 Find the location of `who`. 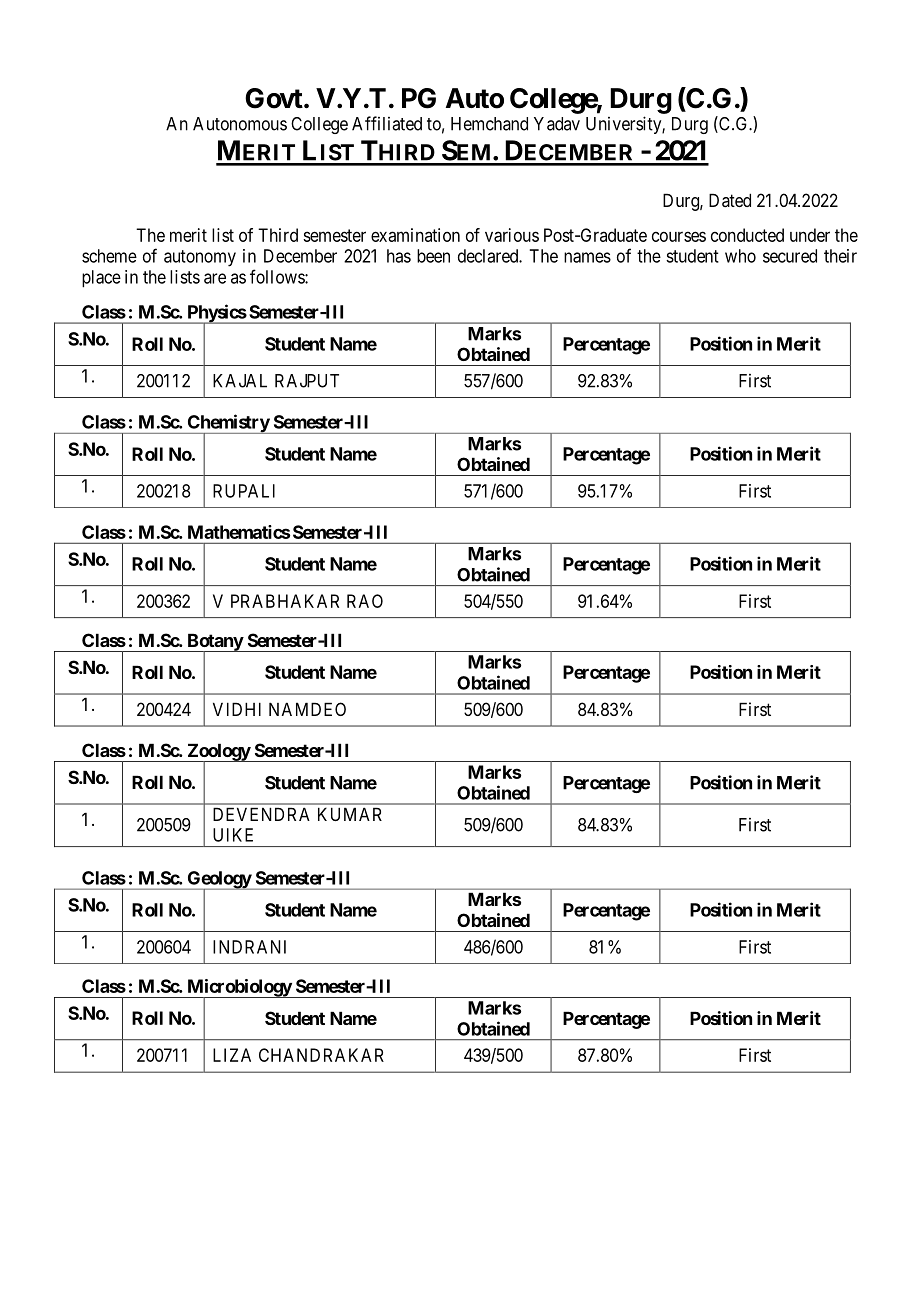

who is located at coordinates (740, 256).
